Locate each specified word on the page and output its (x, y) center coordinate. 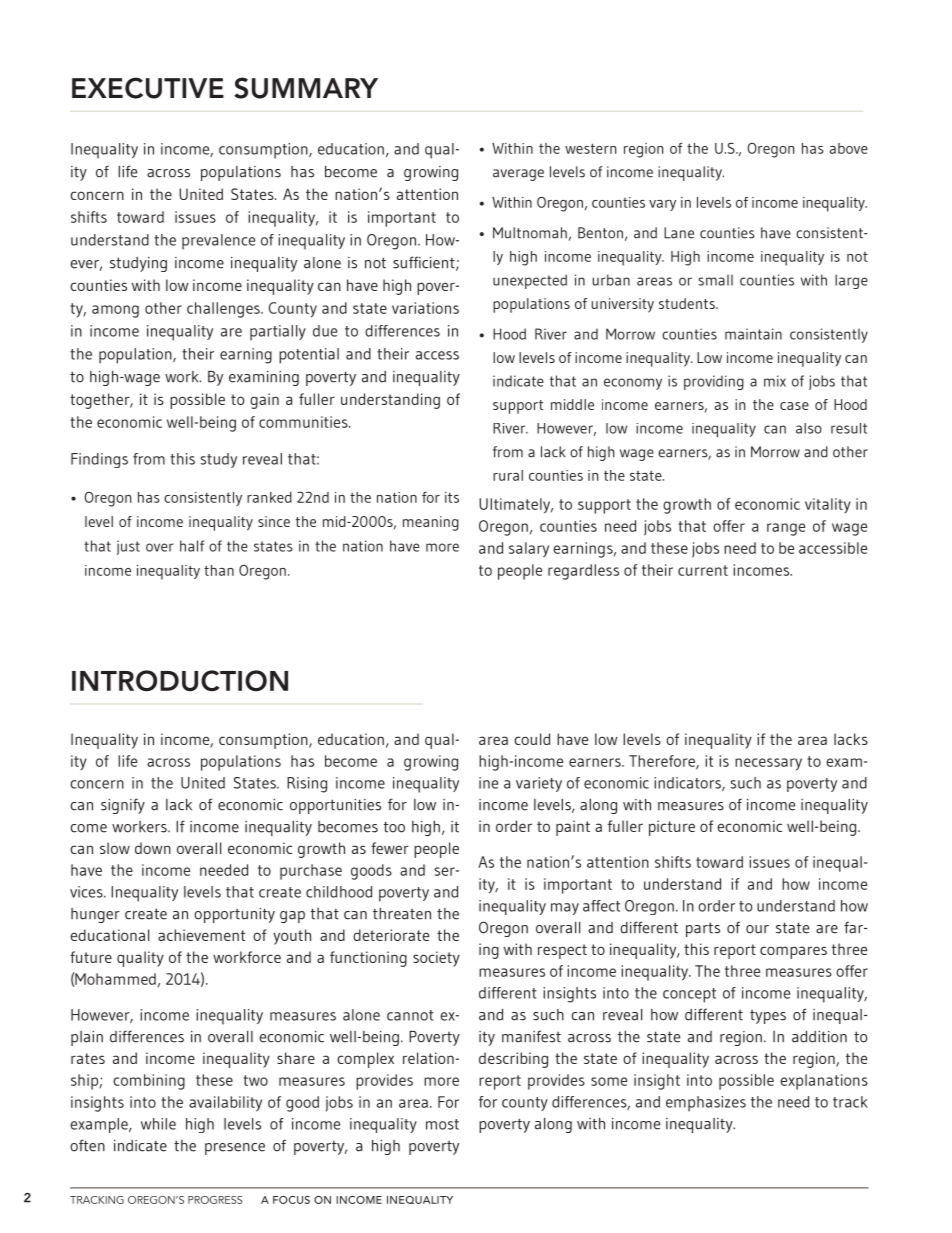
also (809, 428)
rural (508, 475)
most (442, 1124)
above (849, 148)
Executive (148, 88)
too (394, 827)
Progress (215, 1200)
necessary (768, 764)
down (153, 848)
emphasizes (706, 1104)
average (518, 175)
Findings (99, 460)
